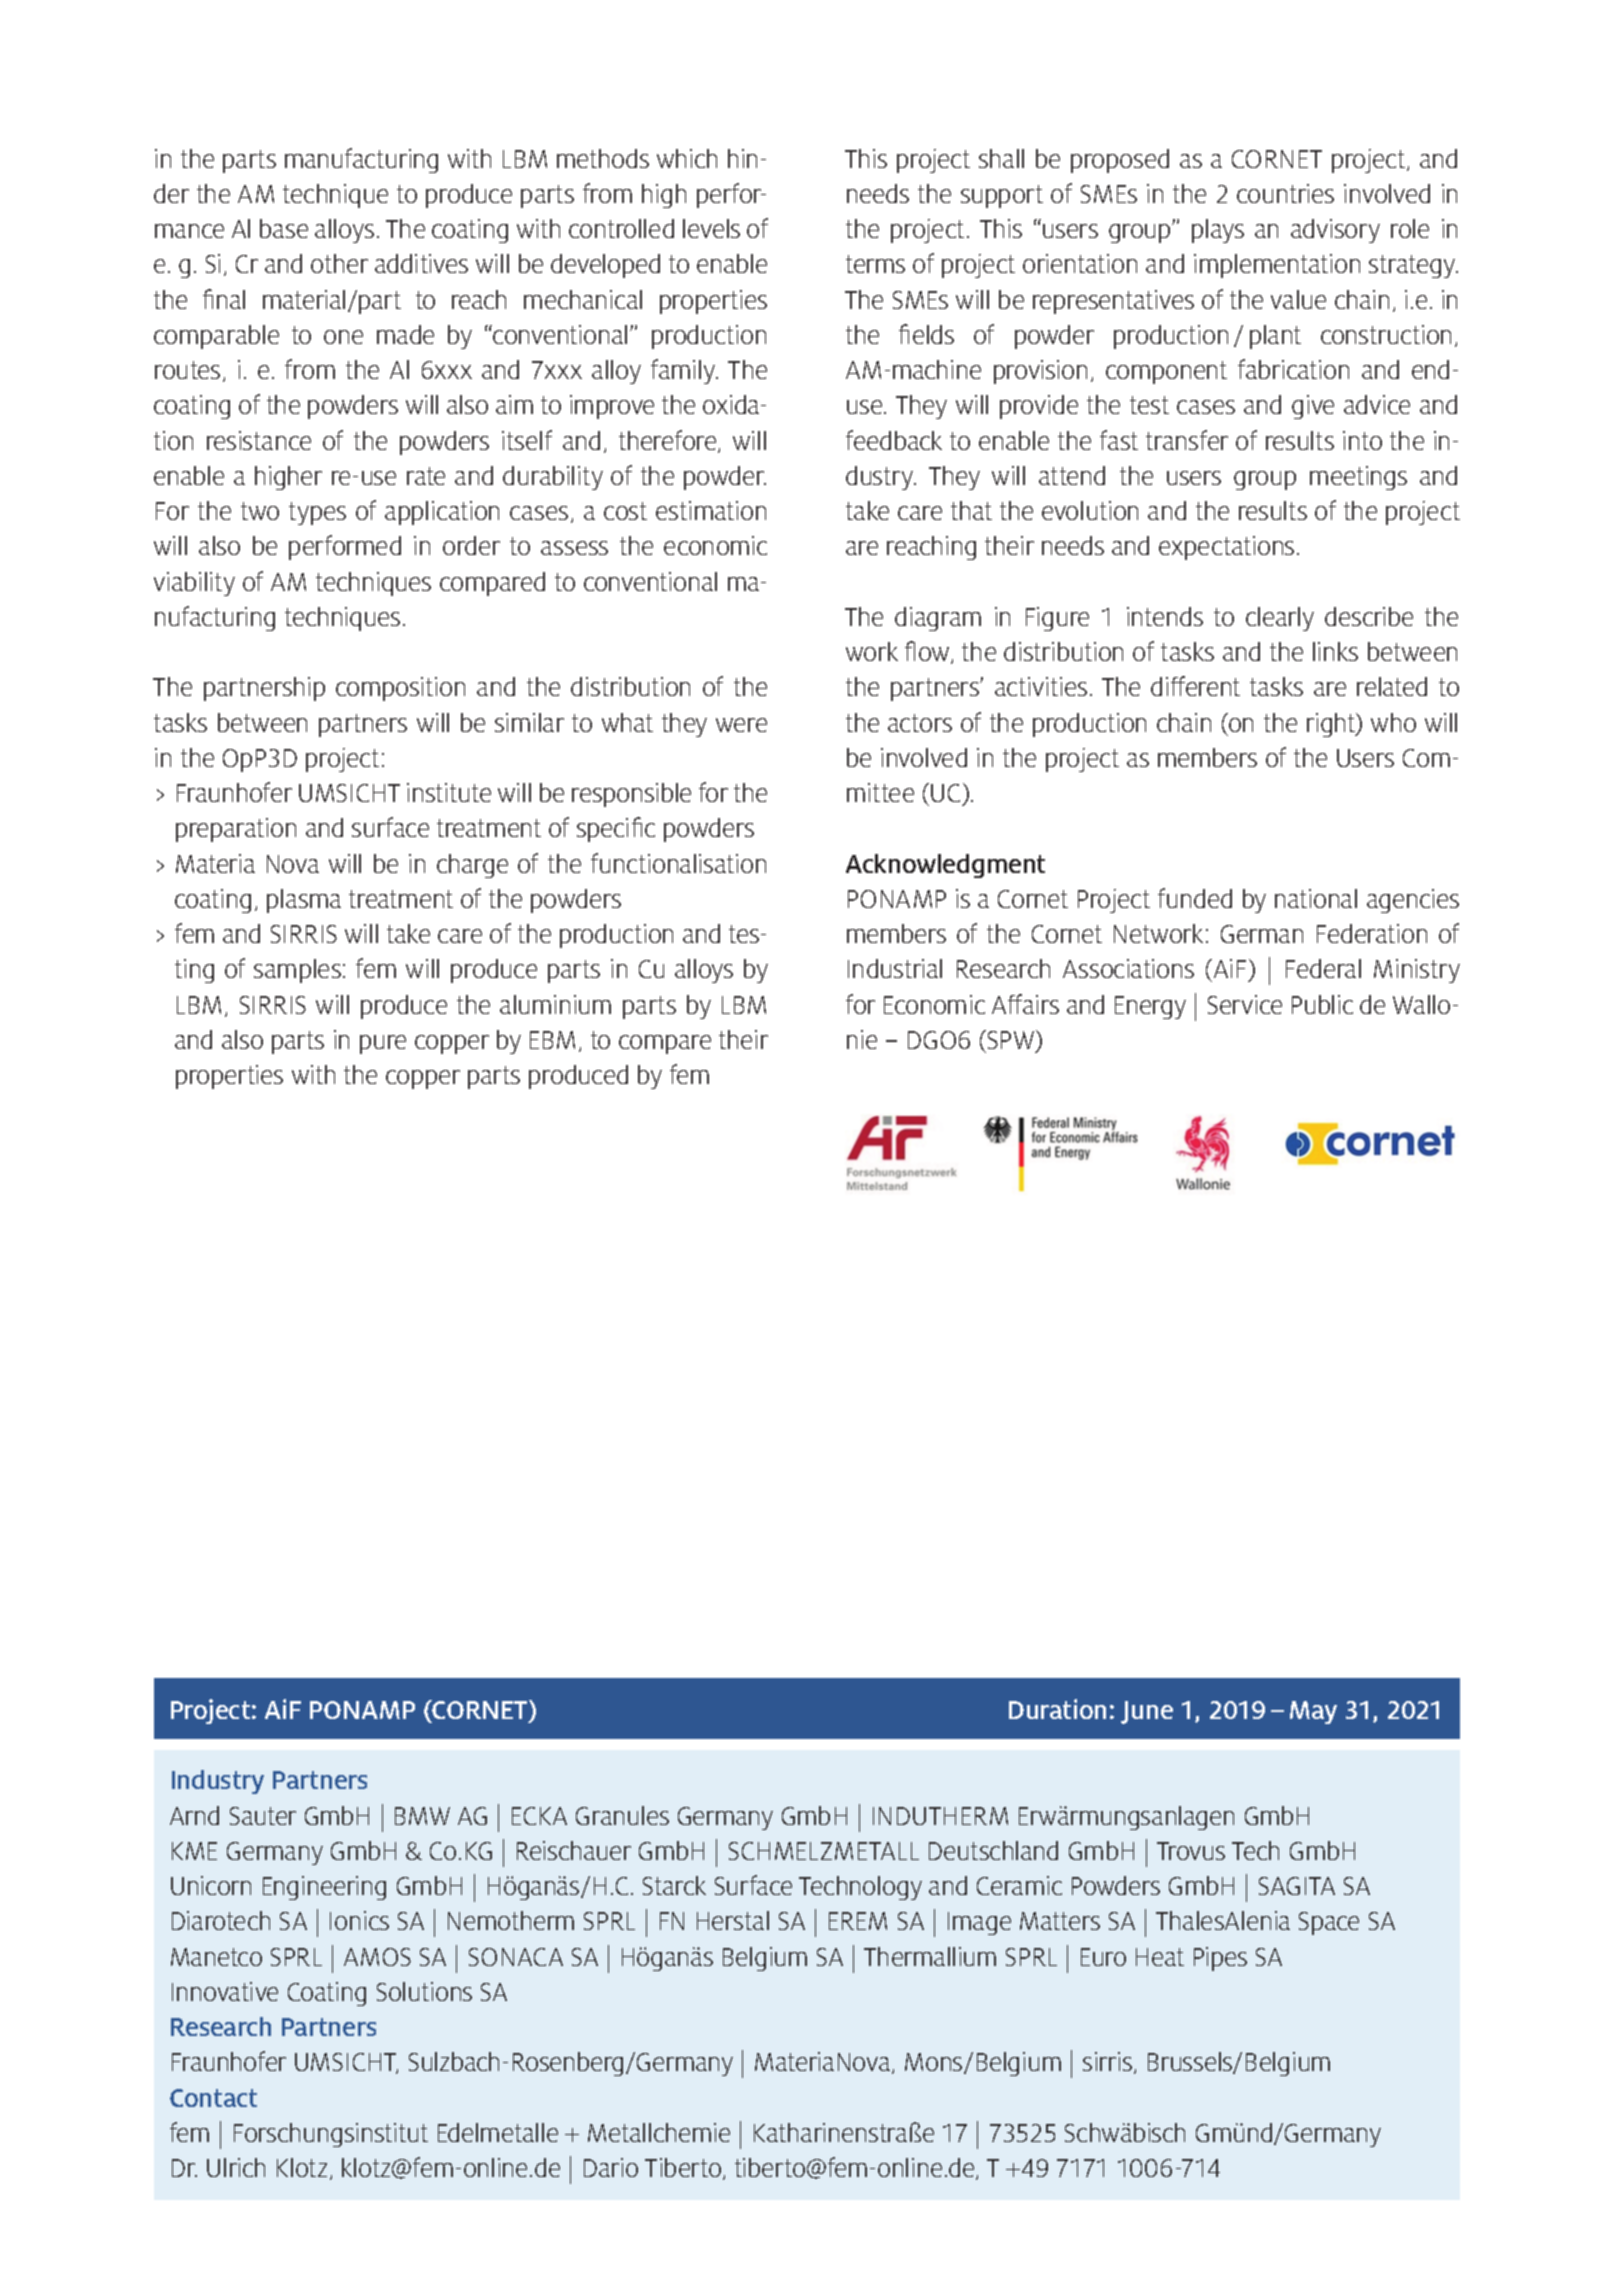 This screenshot has width=1614, height=2283. What do you see at coordinates (1195, 898) in the screenshot?
I see `funded` at bounding box center [1195, 898].
